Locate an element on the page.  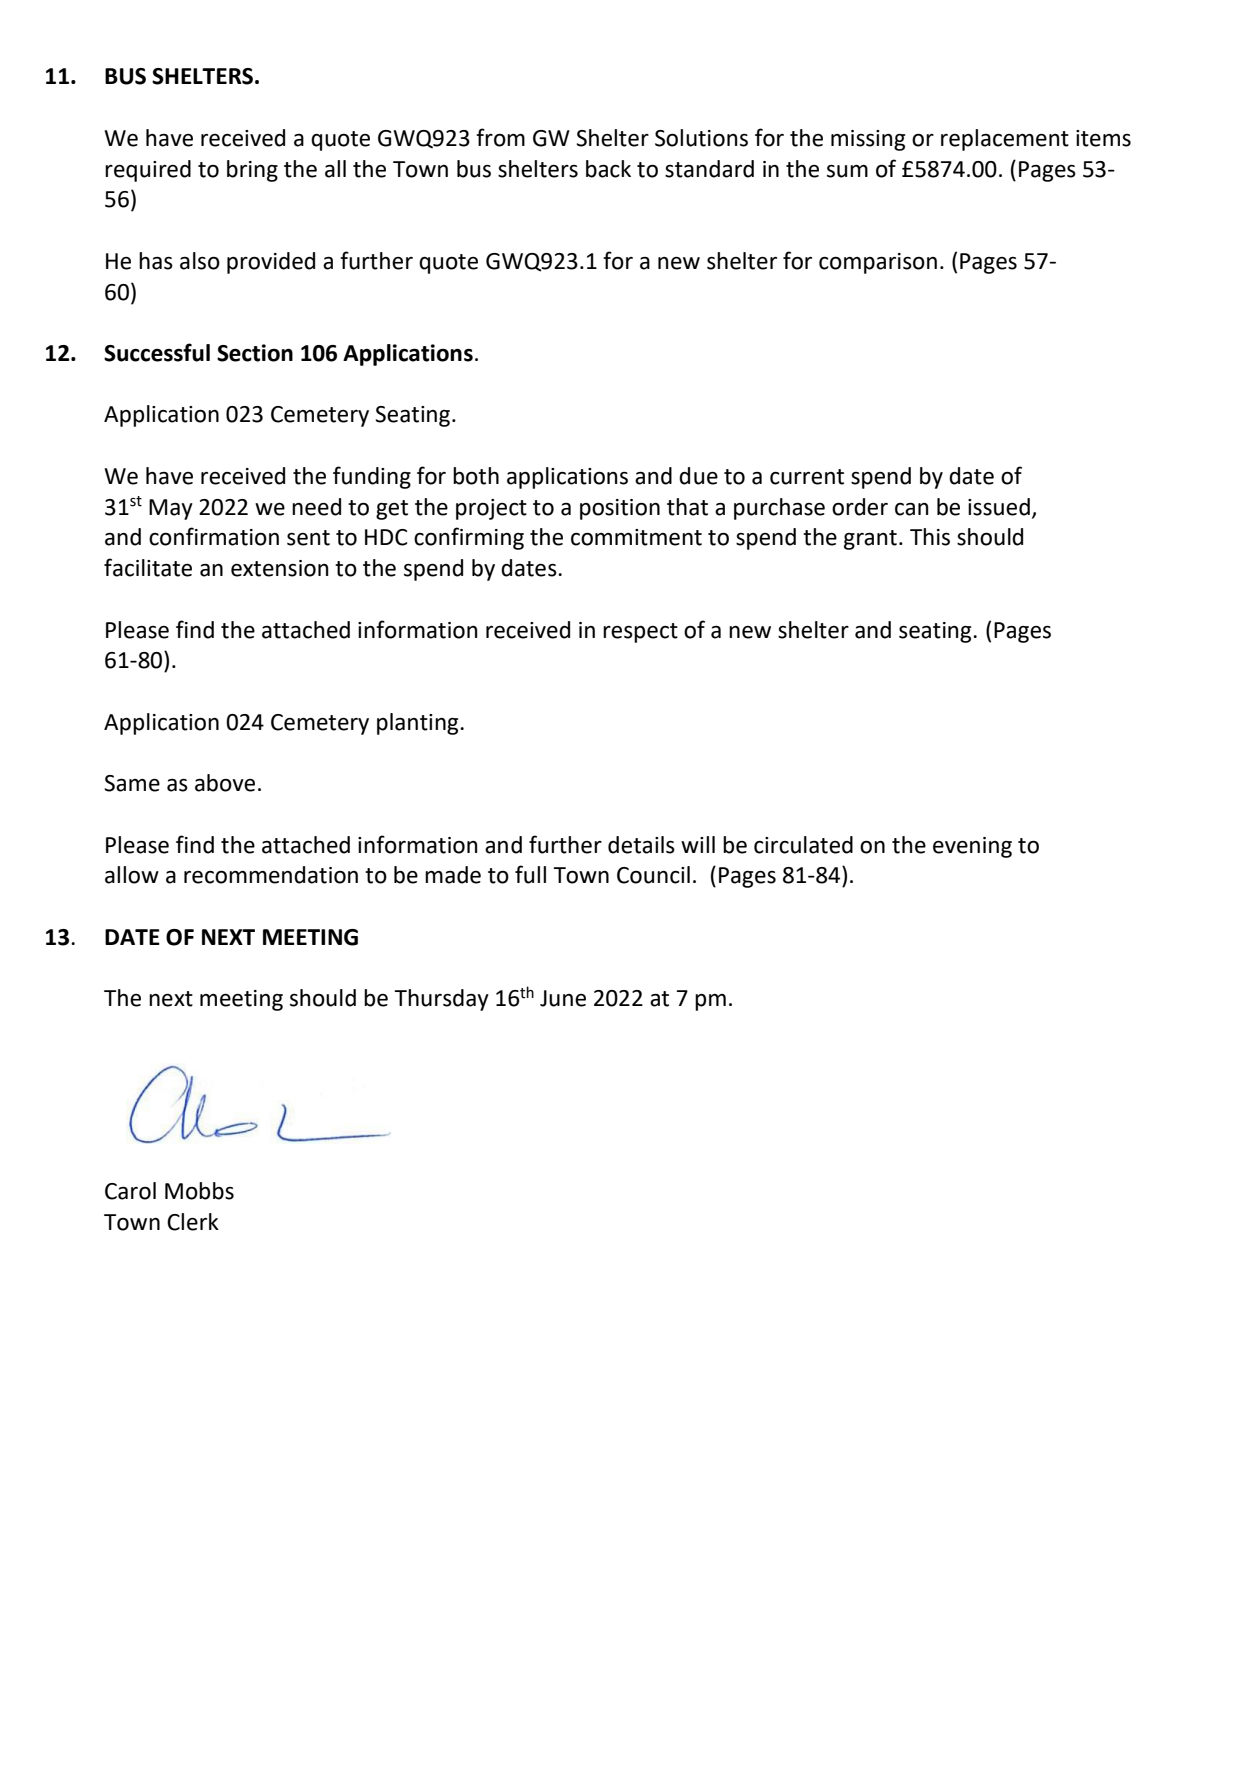
back is located at coordinates (608, 169).
